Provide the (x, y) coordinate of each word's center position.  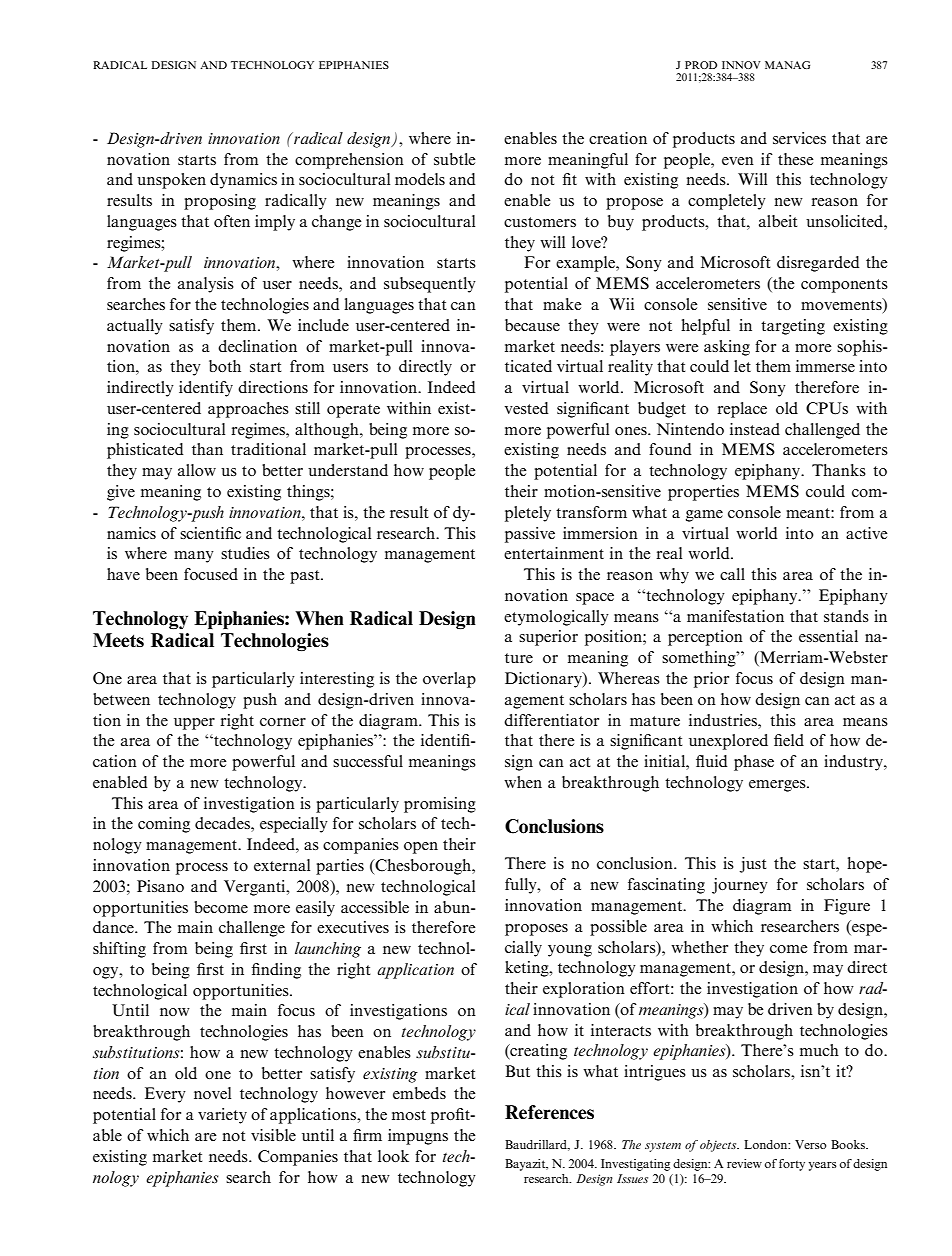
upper (194, 724)
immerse (825, 366)
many (194, 557)
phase (754, 763)
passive (530, 535)
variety (222, 1116)
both (225, 366)
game (704, 516)
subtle (455, 159)
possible (618, 928)
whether (699, 947)
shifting (119, 950)
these (796, 159)
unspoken (171, 181)
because (532, 325)
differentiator (551, 720)
